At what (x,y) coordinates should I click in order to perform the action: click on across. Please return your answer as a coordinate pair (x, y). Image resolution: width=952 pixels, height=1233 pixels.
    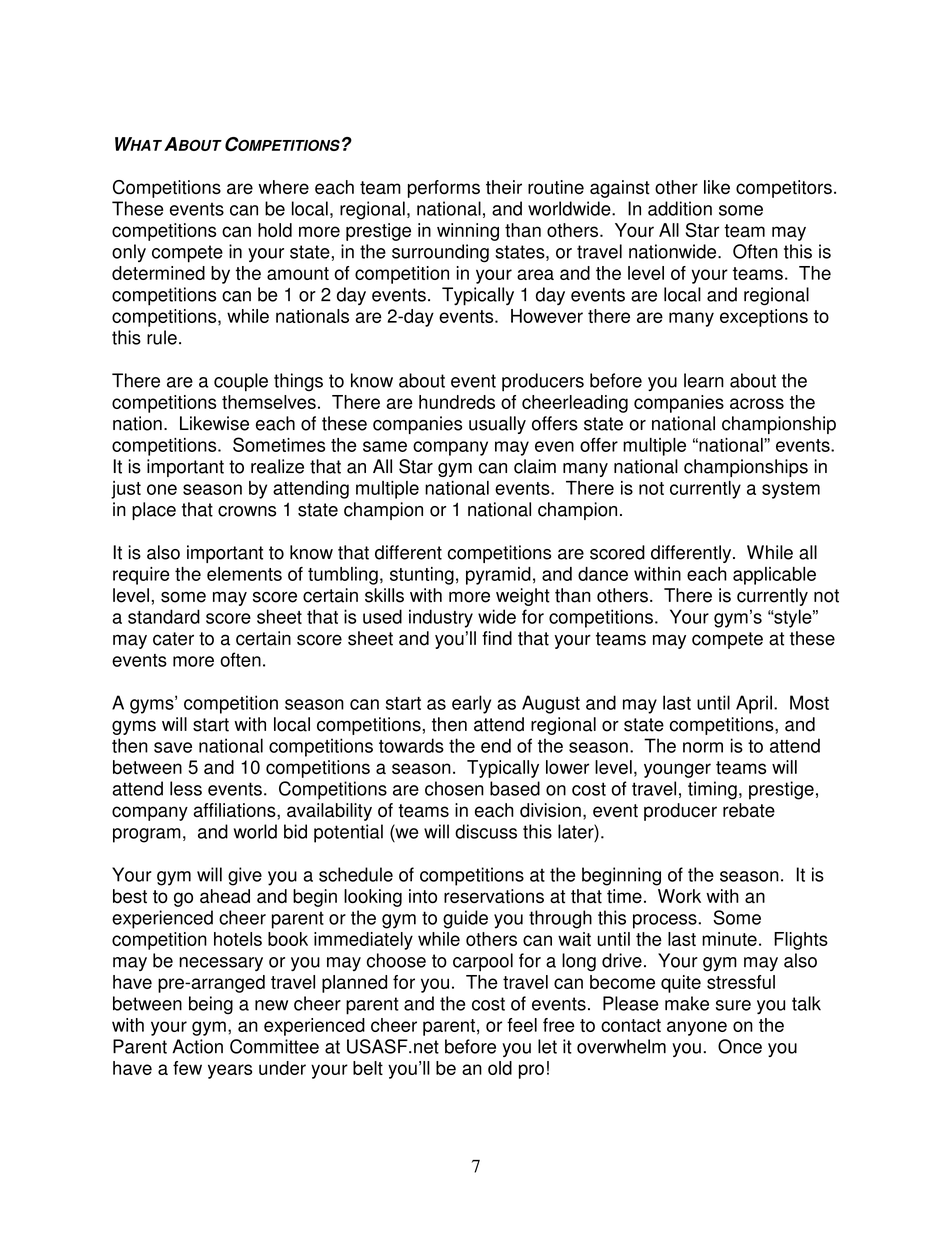
    Looking at the image, I should click on (757, 403).
